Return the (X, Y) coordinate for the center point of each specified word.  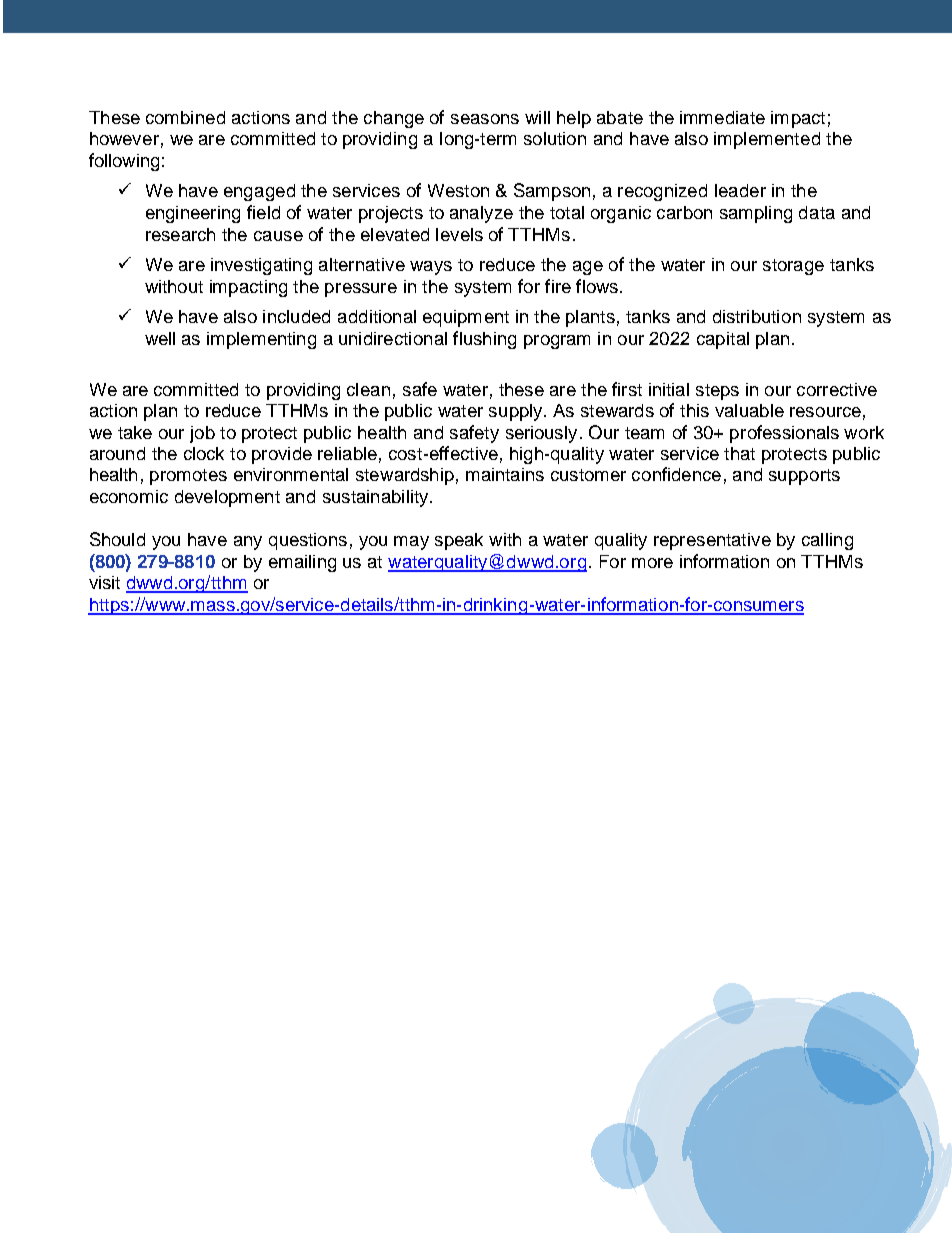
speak (459, 541)
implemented (767, 140)
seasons (485, 119)
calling (827, 541)
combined (185, 117)
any (248, 543)
